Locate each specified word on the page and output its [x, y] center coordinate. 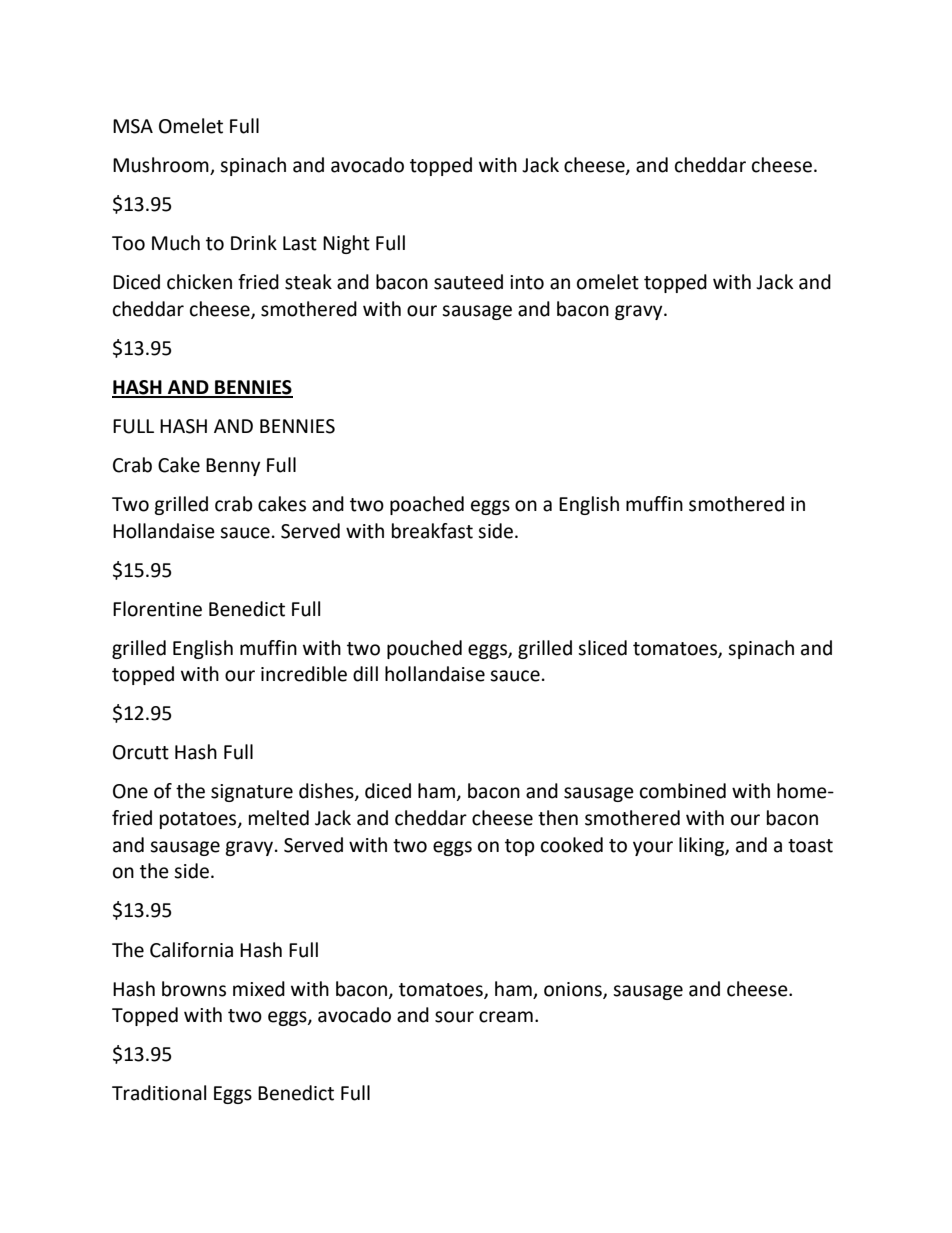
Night [346, 244]
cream [506, 1017]
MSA [133, 126]
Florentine [157, 609]
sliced [602, 648]
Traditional [159, 1093]
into [527, 282]
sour [454, 1017]
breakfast [432, 531]
